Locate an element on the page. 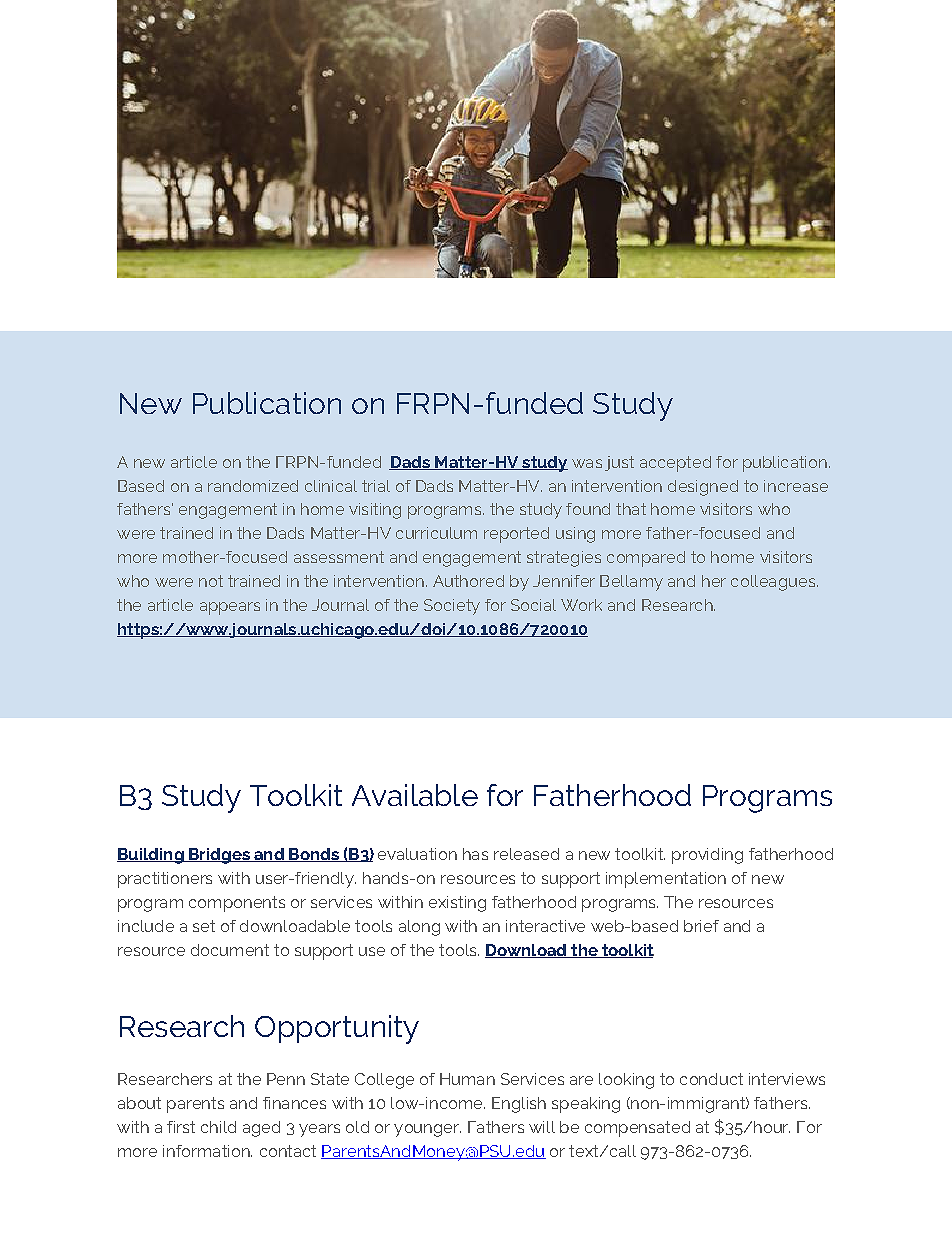 The image size is (952, 1233). existing is located at coordinates (457, 904).
